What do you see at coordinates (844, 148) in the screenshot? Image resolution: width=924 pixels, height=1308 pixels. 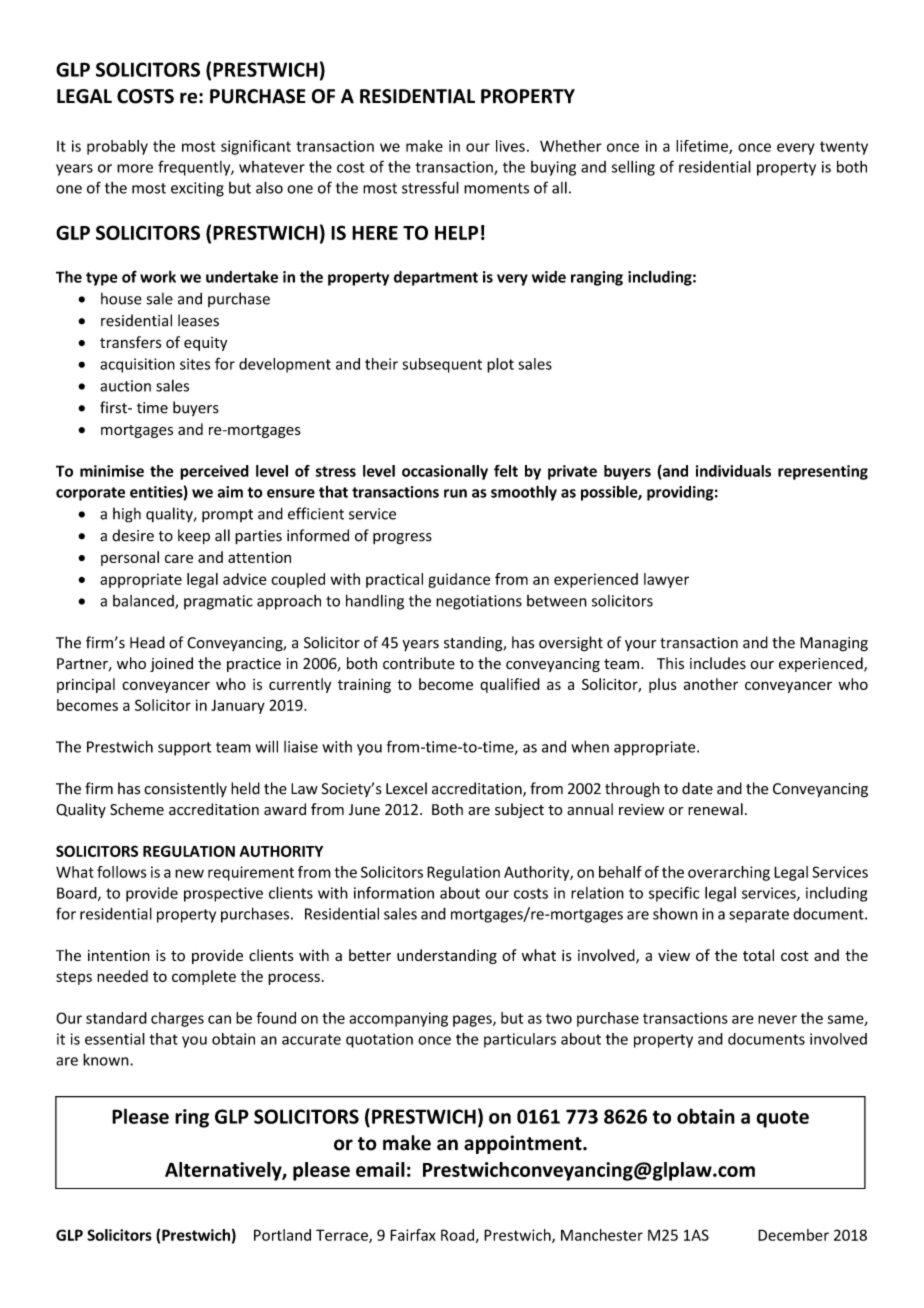 I see `twenty` at bounding box center [844, 148].
